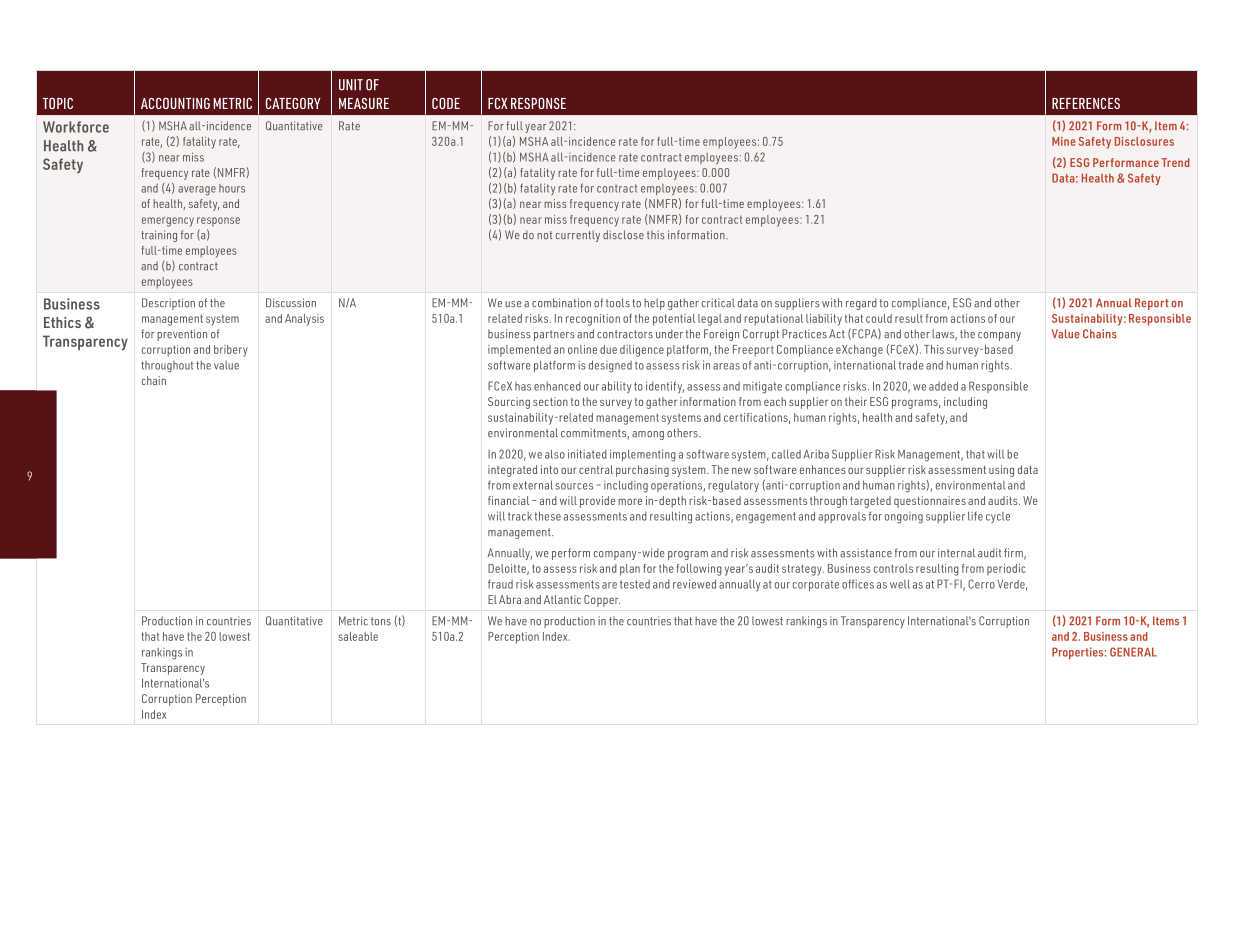  What do you see at coordinates (1133, 652) in the image?
I see `GENERAL` at bounding box center [1133, 652].
